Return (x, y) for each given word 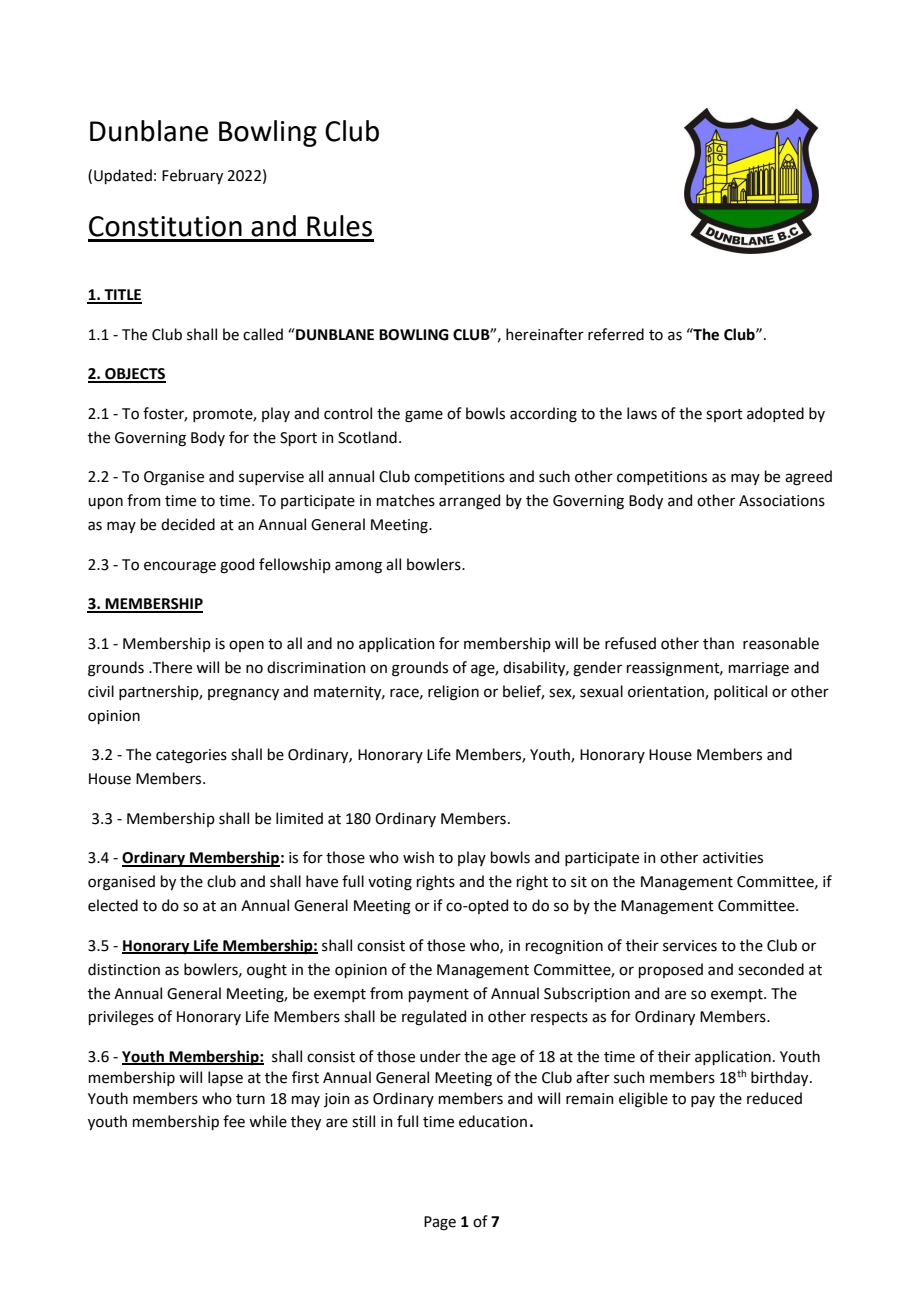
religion (453, 693)
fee (234, 1121)
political (740, 692)
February (192, 176)
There (171, 667)
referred (616, 334)
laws (642, 413)
